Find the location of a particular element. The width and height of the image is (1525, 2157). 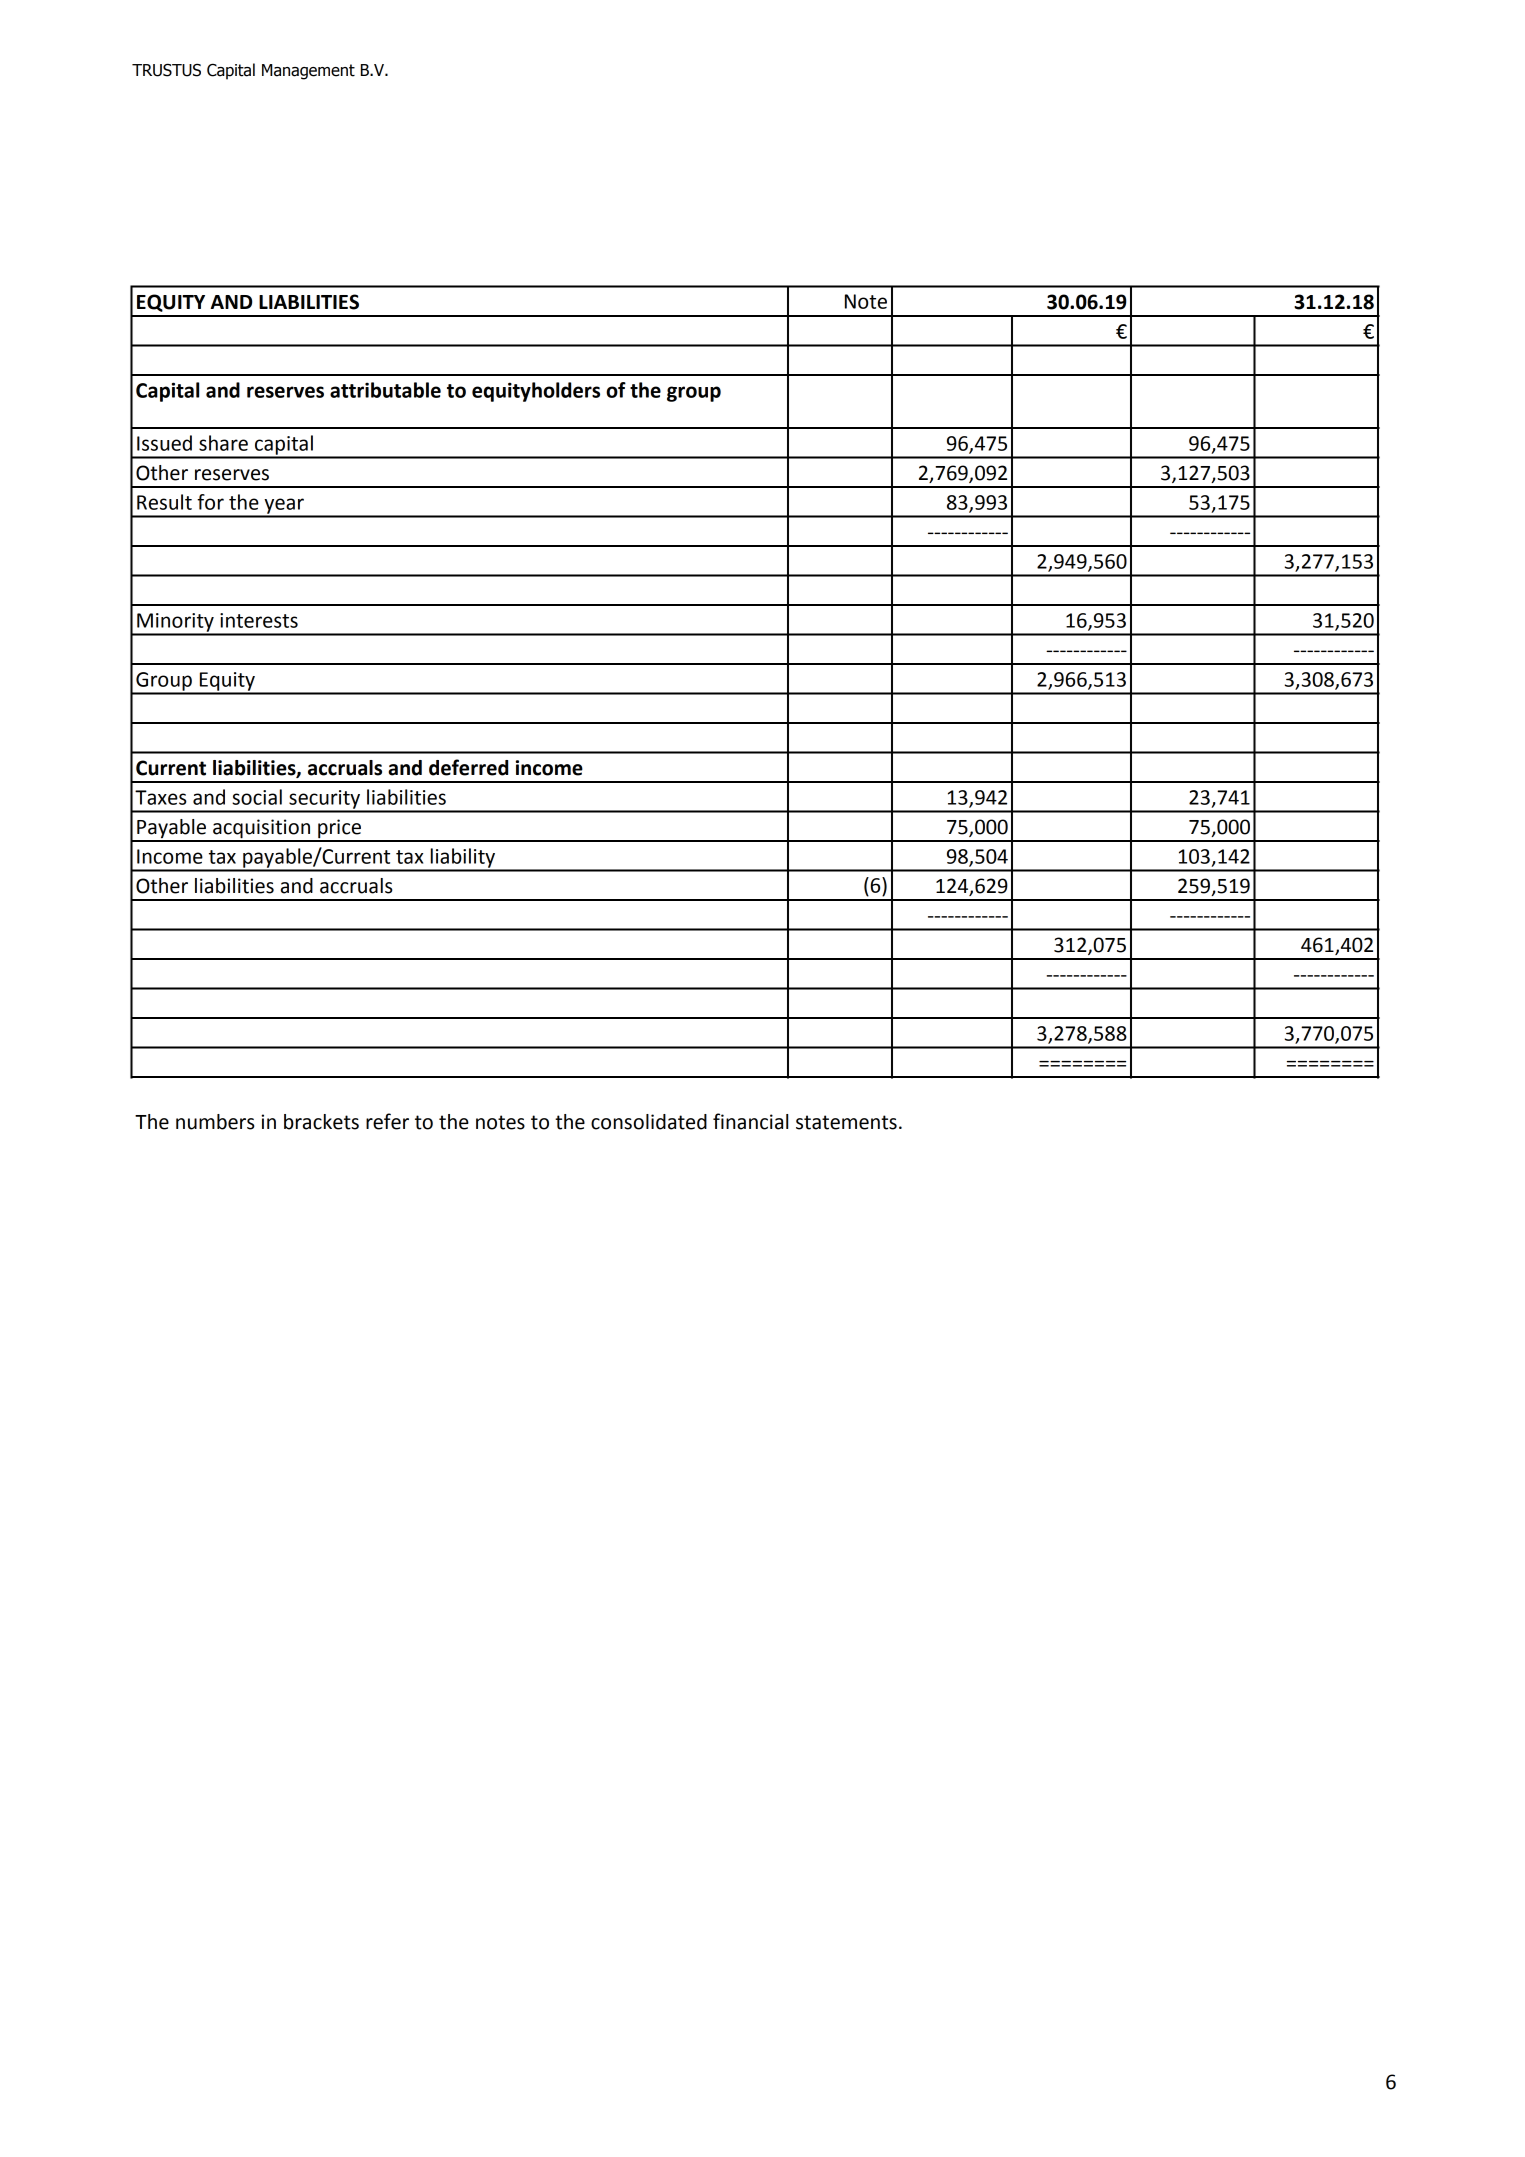

attributable is located at coordinates (385, 390).
